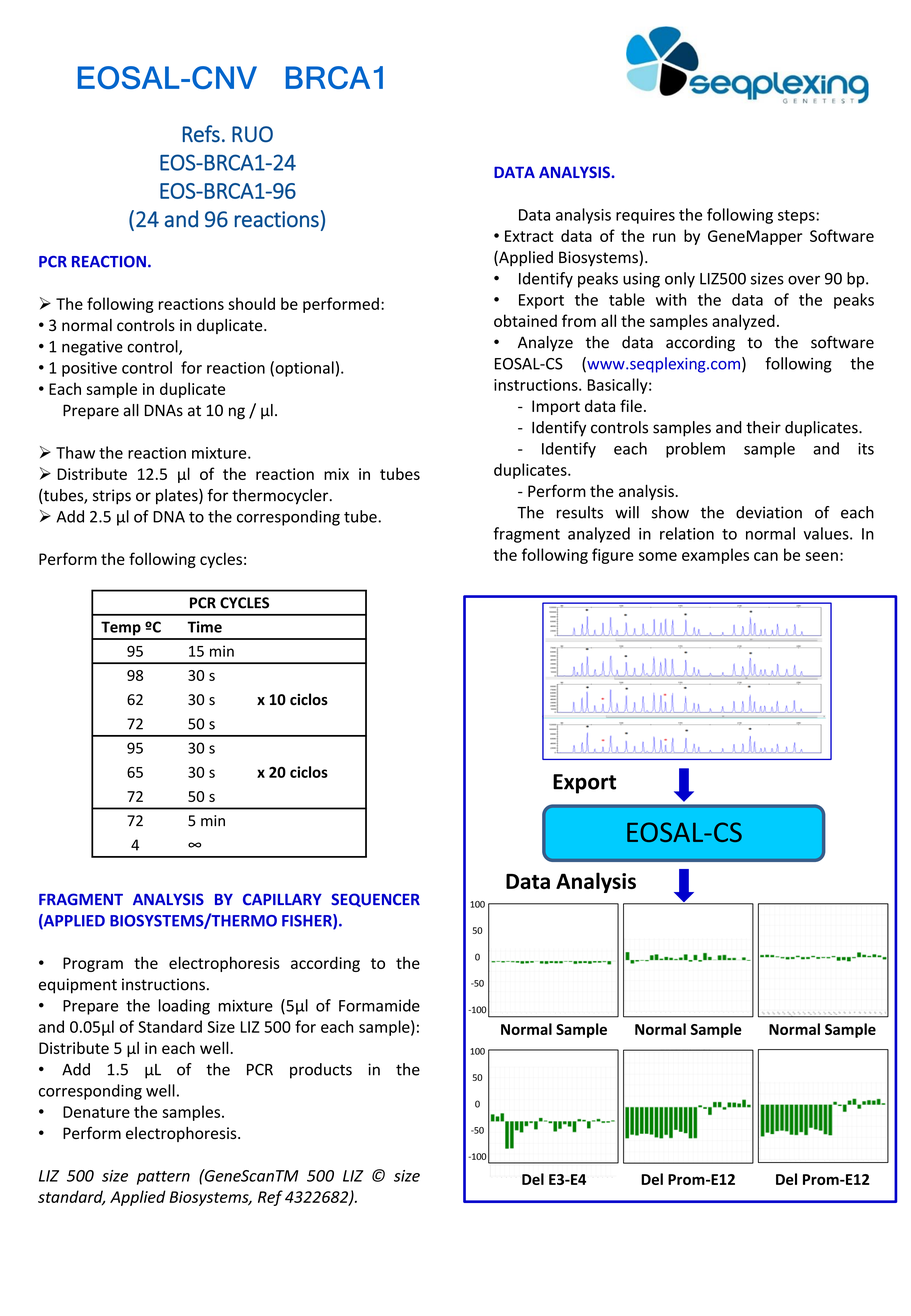  What do you see at coordinates (613, 556) in the screenshot?
I see `figure` at bounding box center [613, 556].
